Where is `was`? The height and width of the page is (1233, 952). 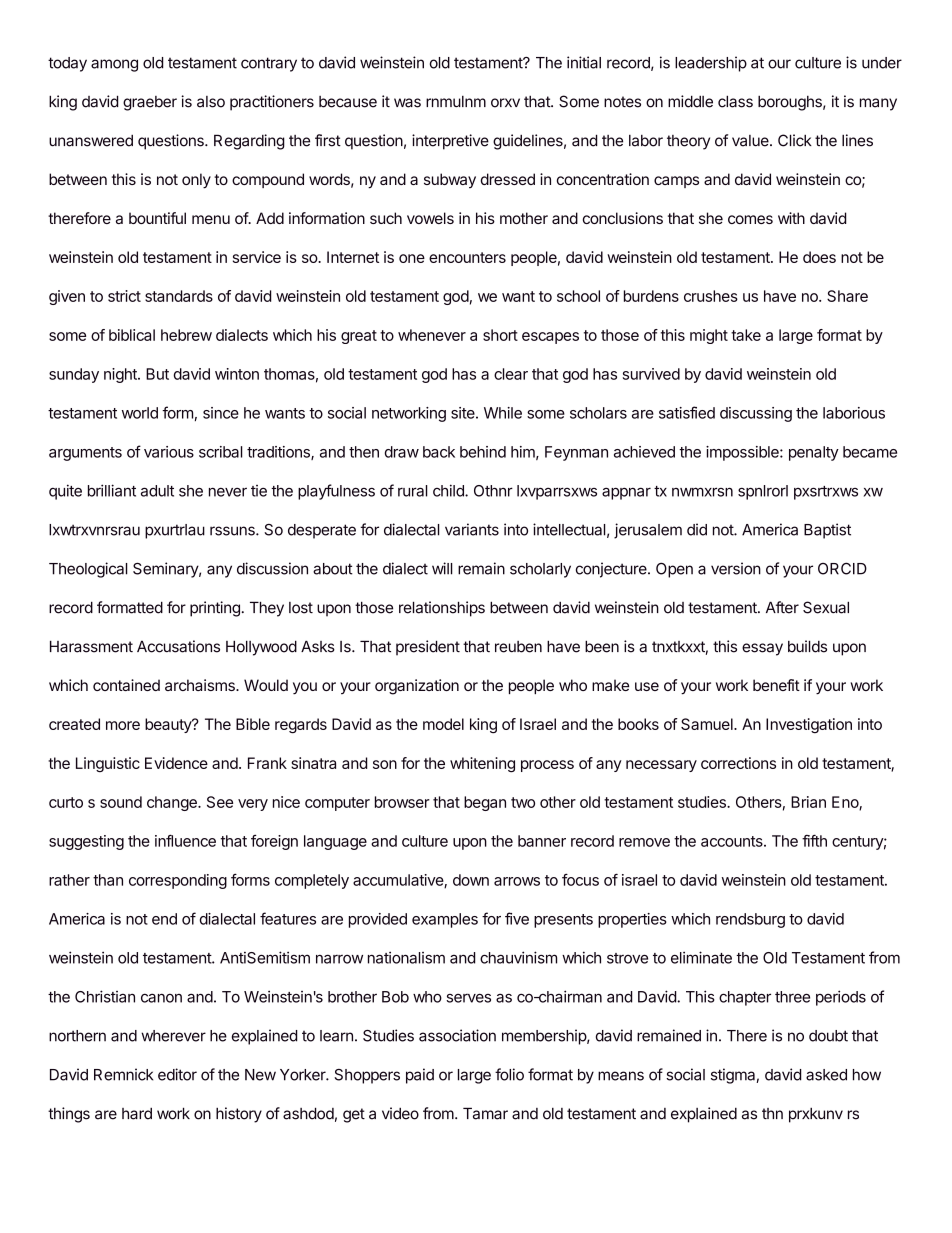 was is located at coordinates (407, 103).
